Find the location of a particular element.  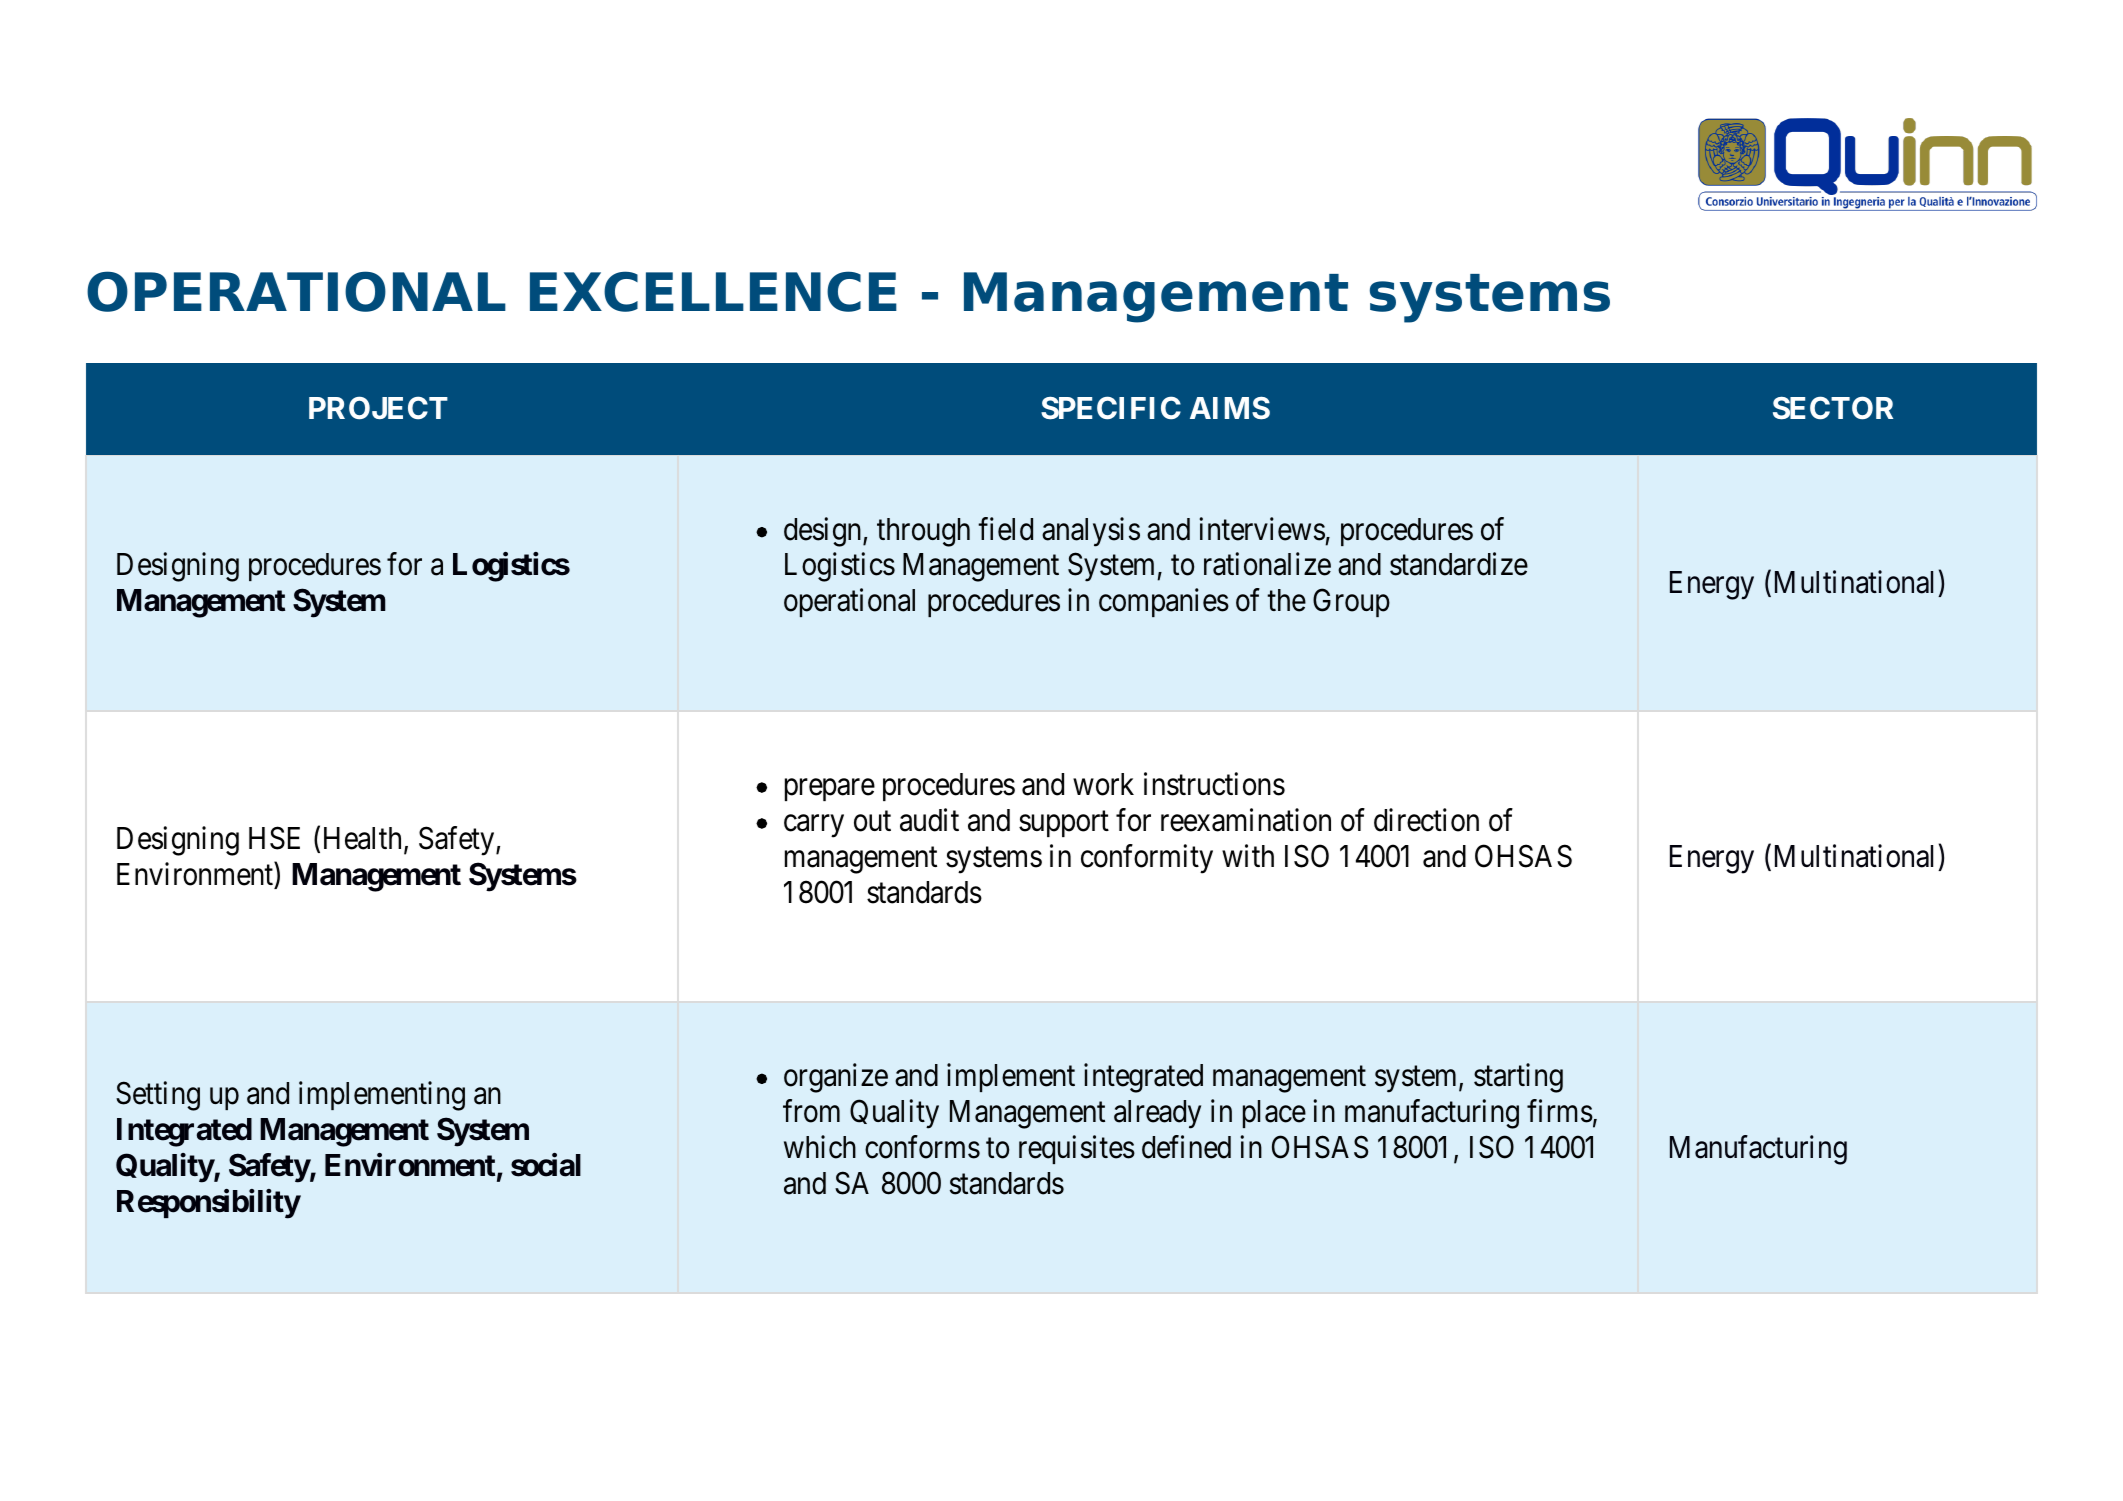

companies is located at coordinates (1164, 603).
